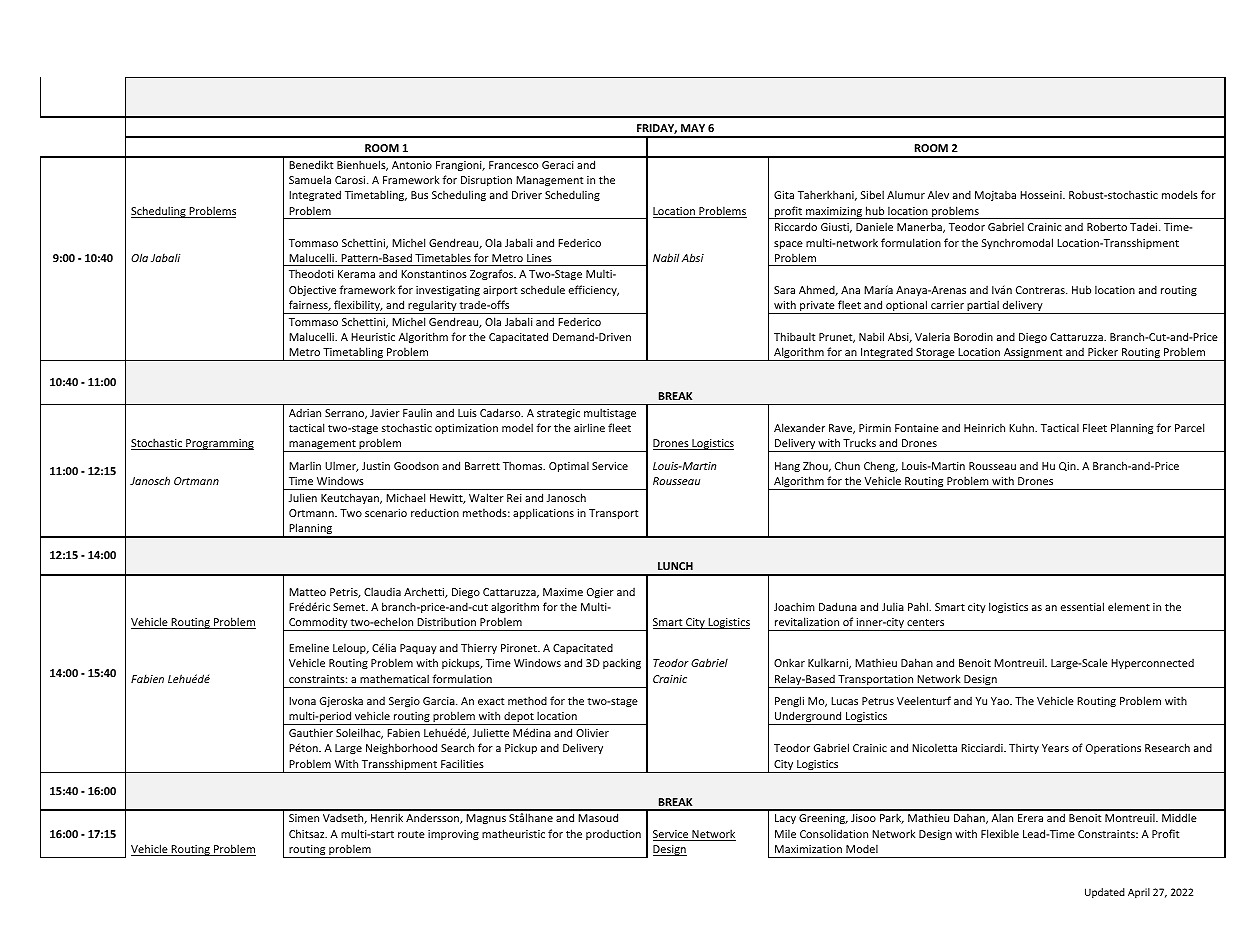  Describe the element at coordinates (1105, 893) in the screenshot. I see `Updated` at that location.
